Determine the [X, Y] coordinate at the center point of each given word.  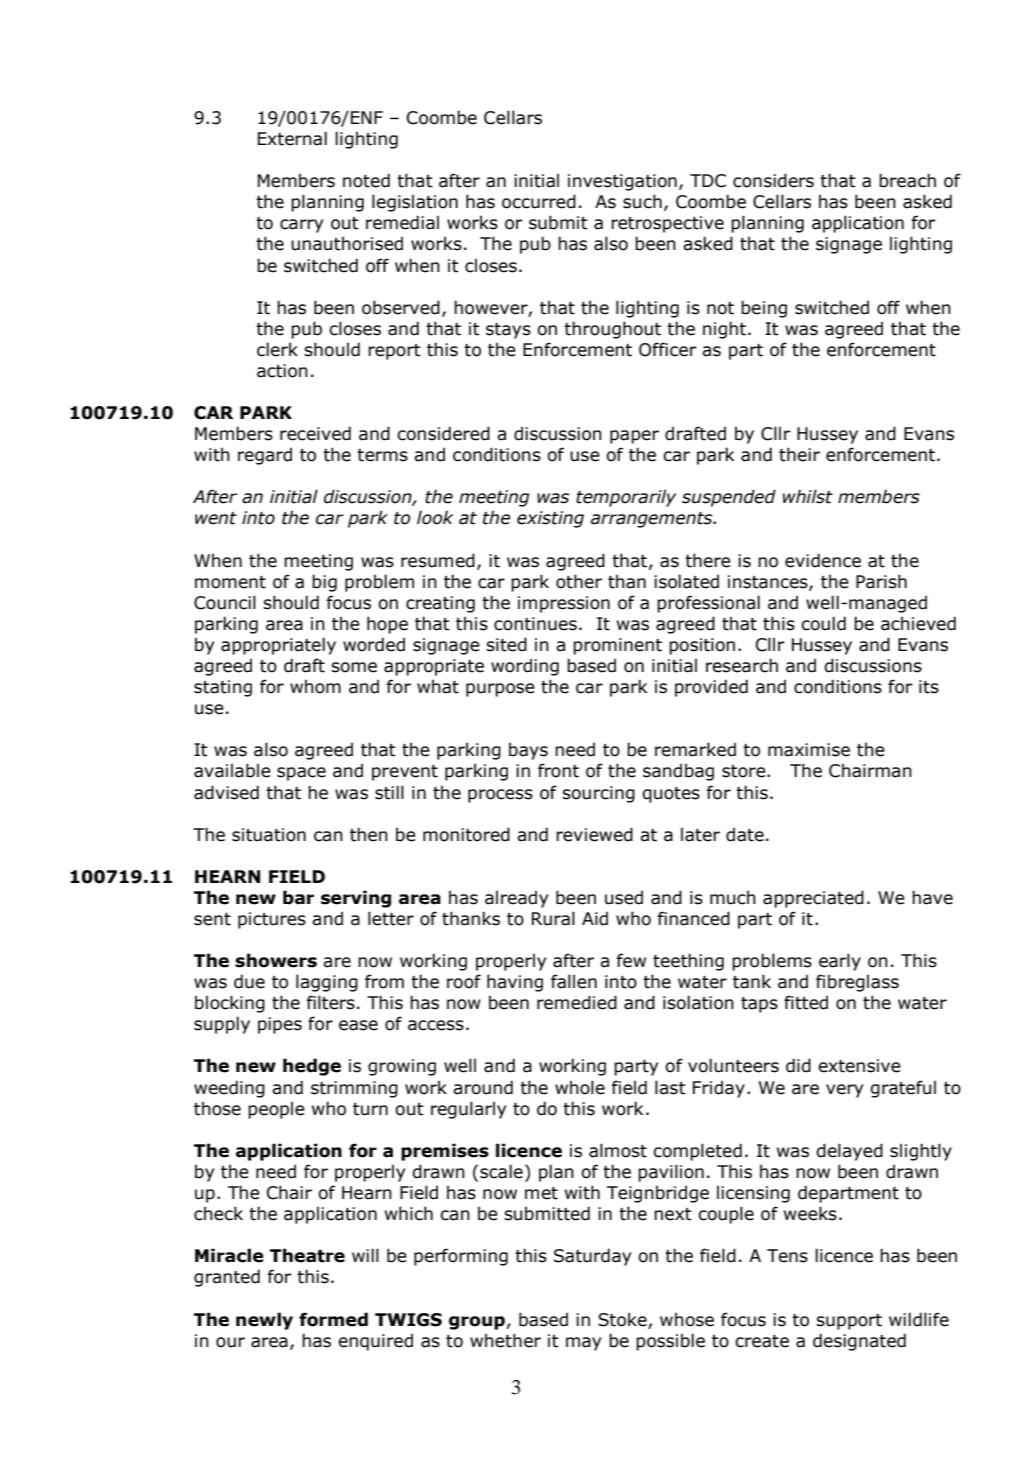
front [558, 770]
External [292, 138]
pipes [280, 1025]
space [301, 774]
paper [634, 437]
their [799, 454]
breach [907, 180]
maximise [809, 750]
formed [333, 1319]
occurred [539, 201]
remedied [577, 1002]
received [315, 433]
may [583, 1344]
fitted [806, 1002]
